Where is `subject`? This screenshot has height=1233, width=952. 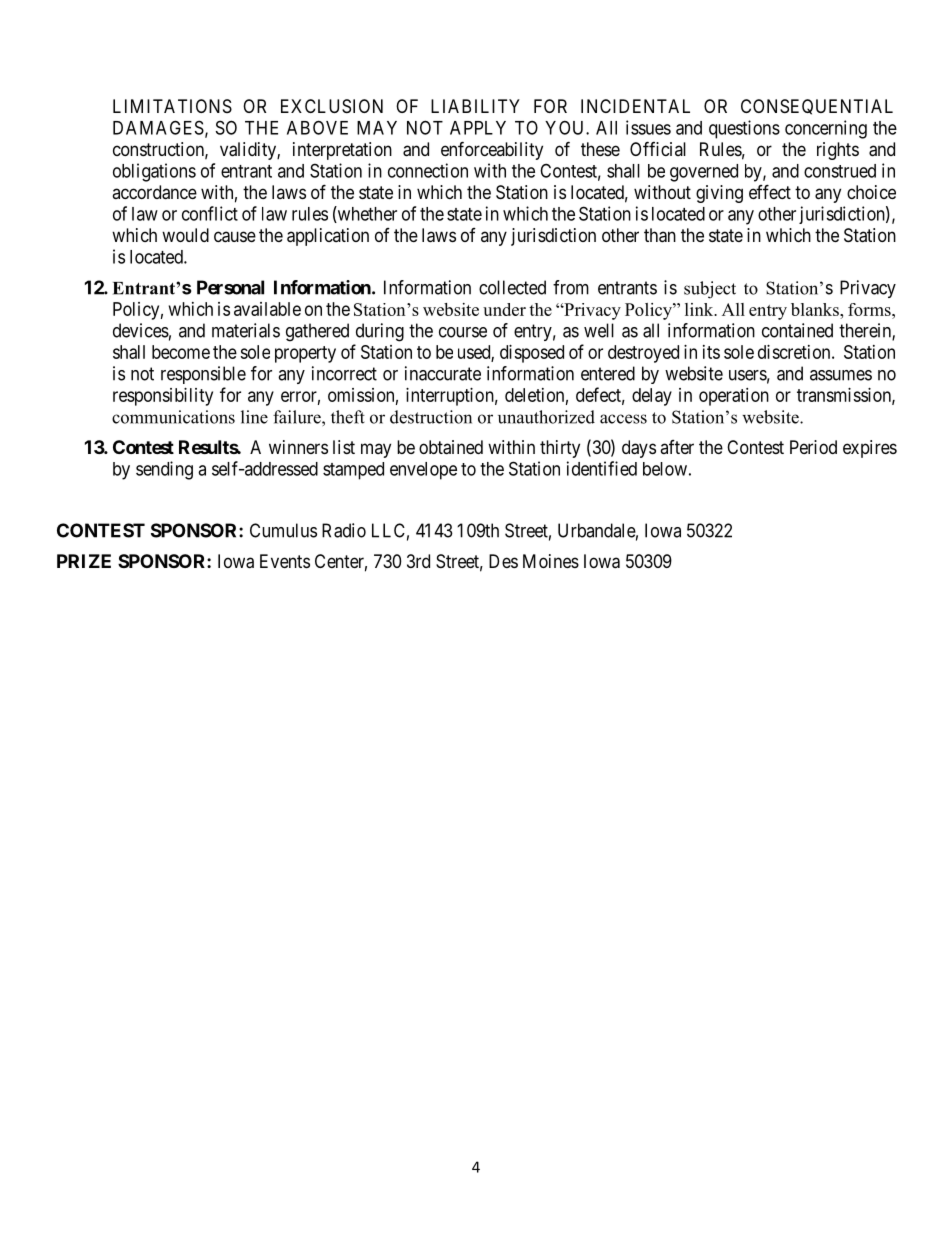
subject is located at coordinates (710, 290).
